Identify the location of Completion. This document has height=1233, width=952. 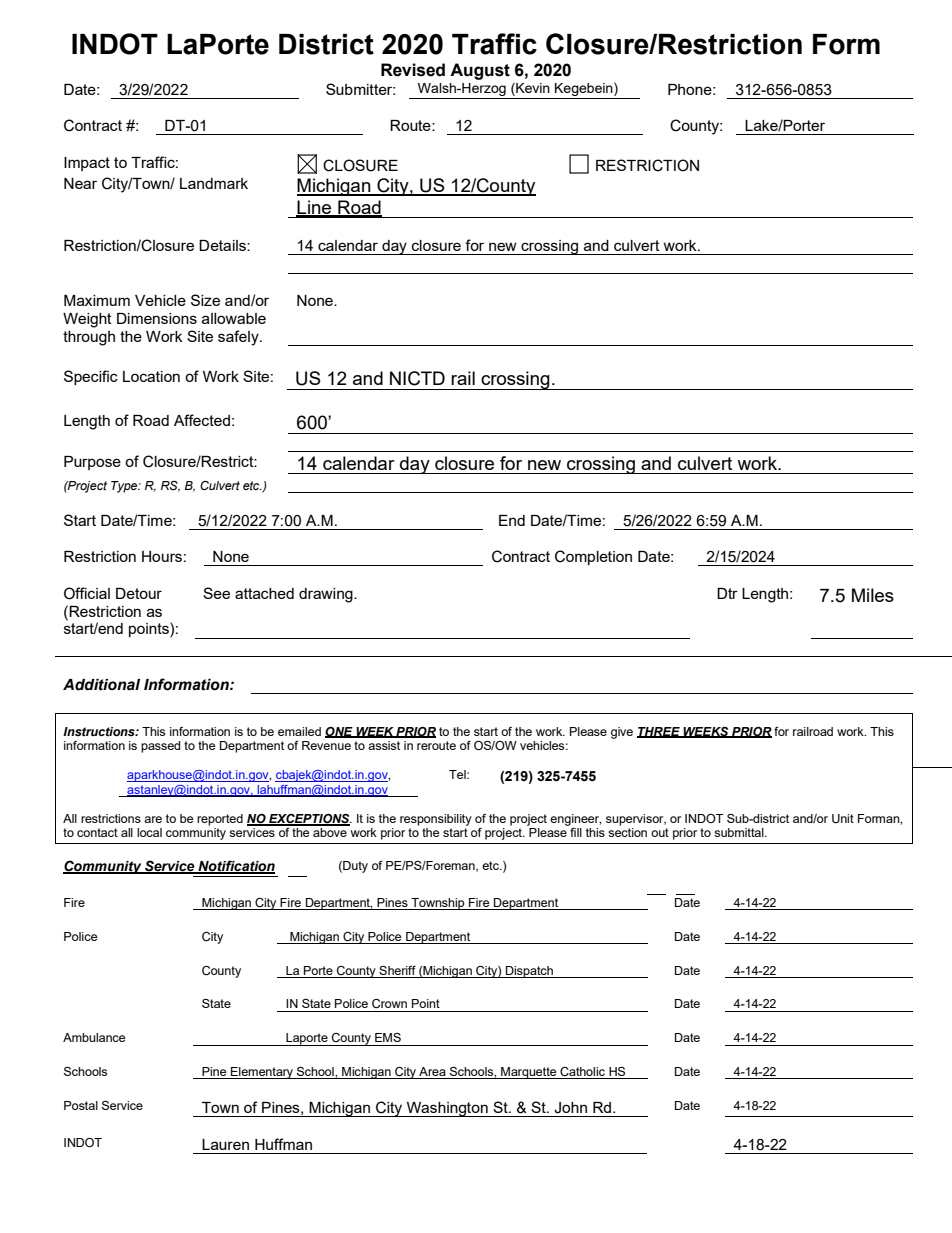
(593, 557).
